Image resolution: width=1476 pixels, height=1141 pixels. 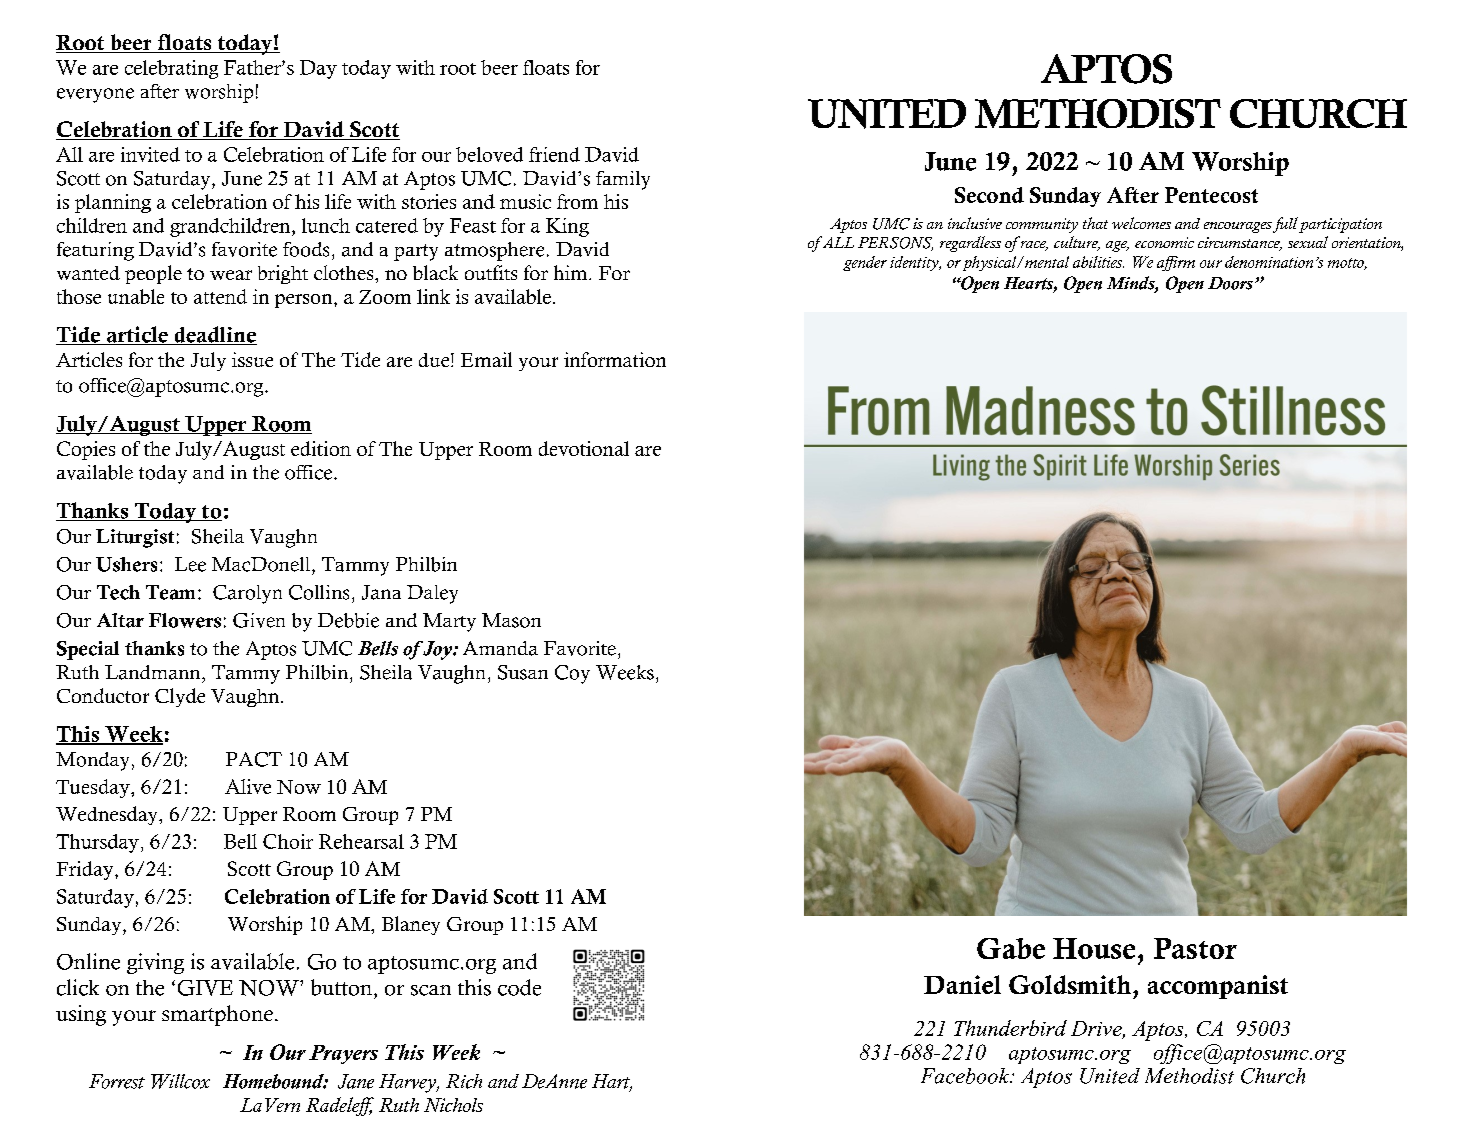 What do you see at coordinates (171, 69) in the page?
I see `celebrating` at bounding box center [171, 69].
